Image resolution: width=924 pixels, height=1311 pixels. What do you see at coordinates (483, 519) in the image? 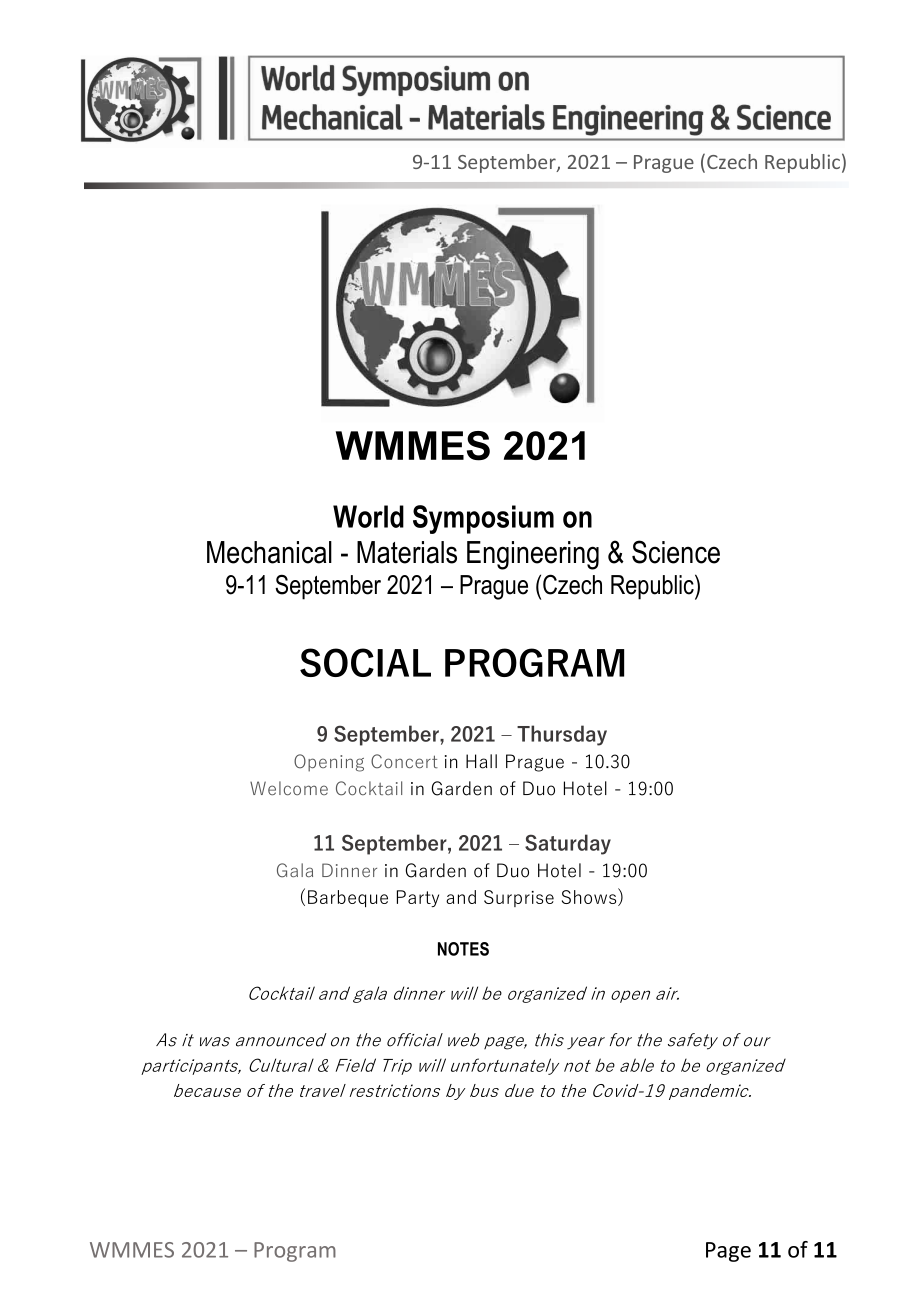
I see `Symposium` at bounding box center [483, 519].
